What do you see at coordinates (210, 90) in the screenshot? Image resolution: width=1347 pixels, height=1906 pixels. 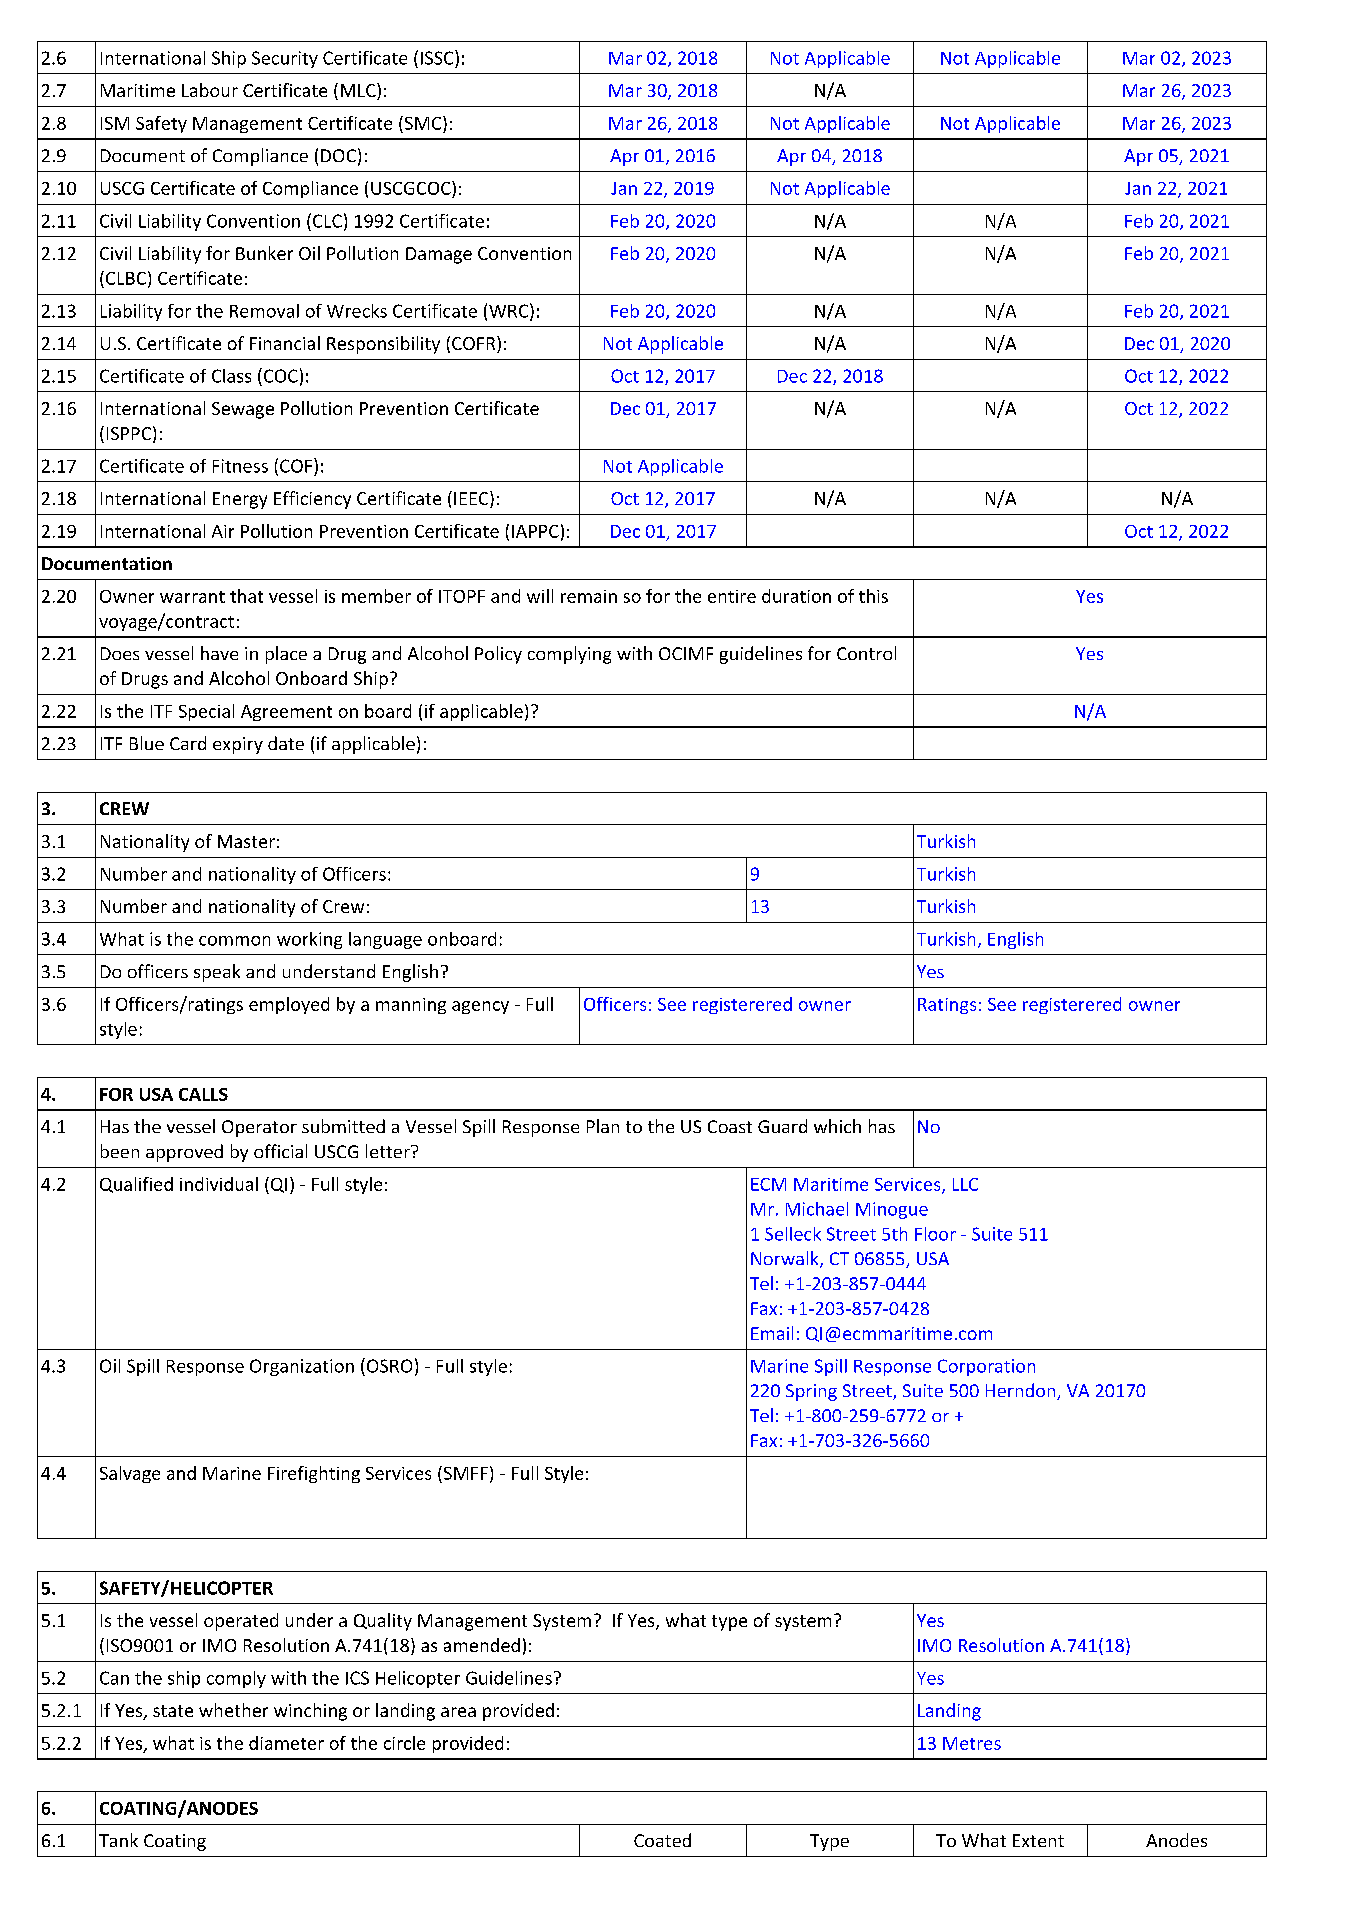 I see `Labour` at bounding box center [210, 90].
